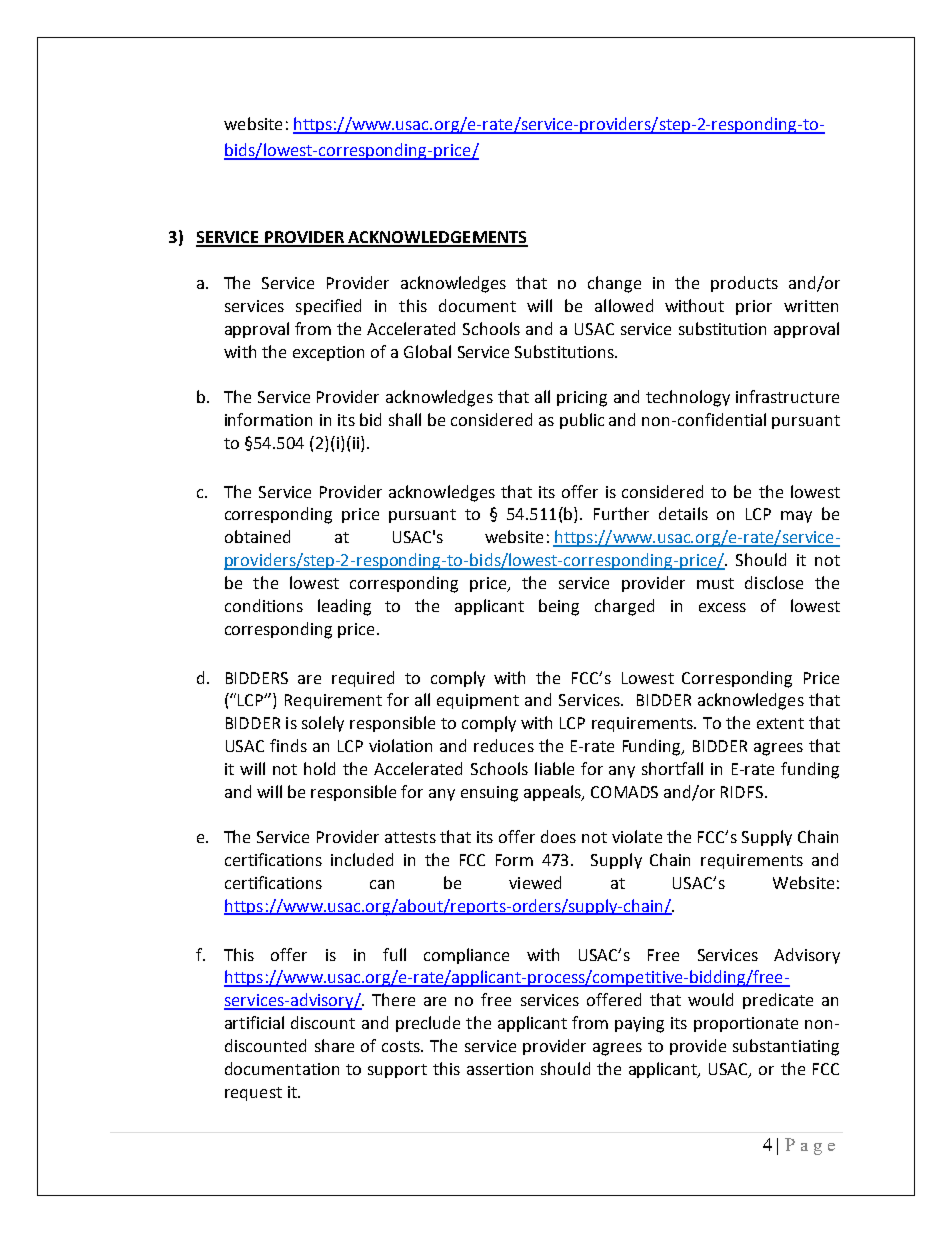 Image resolution: width=952 pixels, height=1233 pixels. What do you see at coordinates (614, 284) in the screenshot?
I see `change` at bounding box center [614, 284].
